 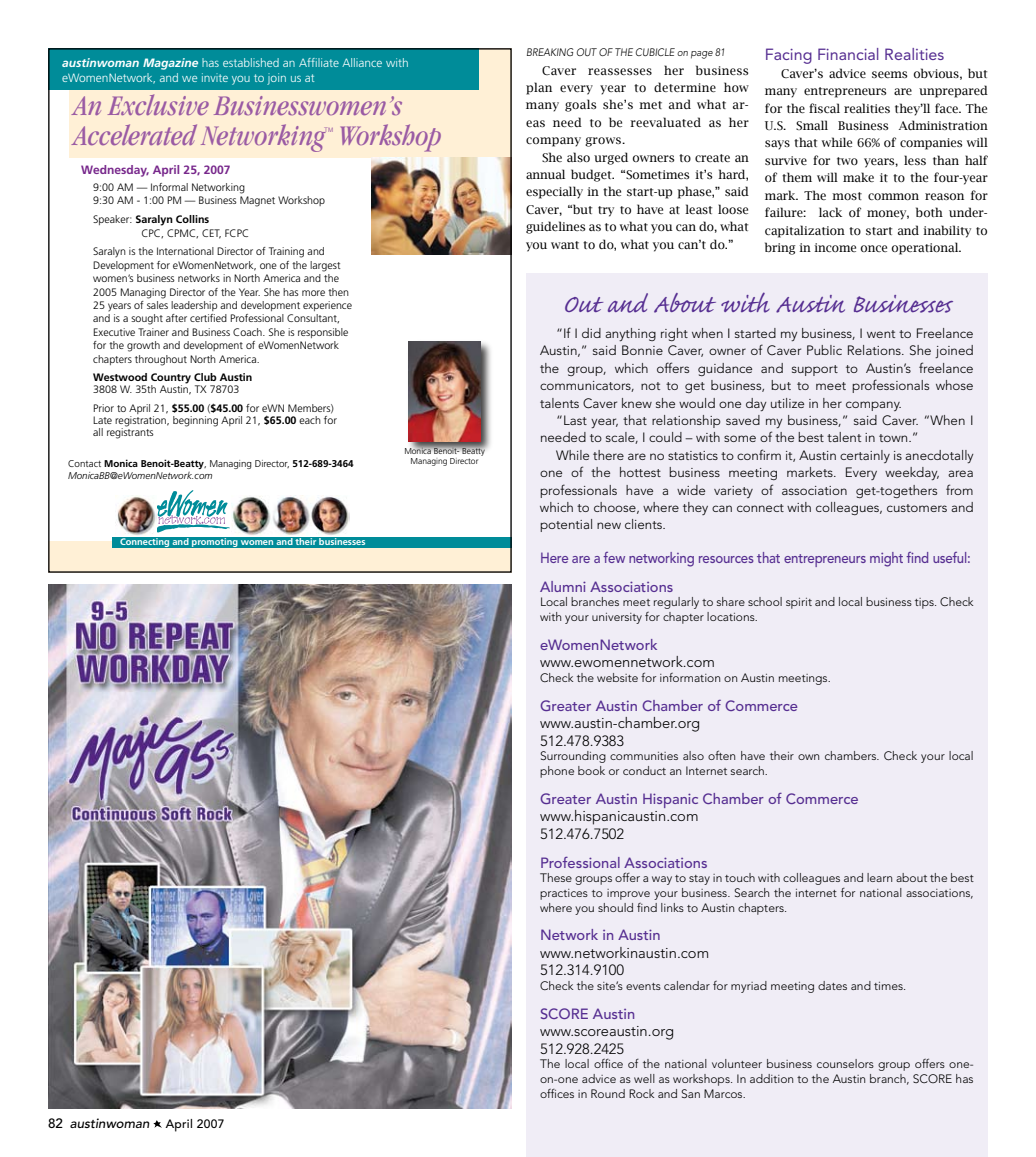 What do you see at coordinates (845, 1063) in the screenshot?
I see `counselors` at bounding box center [845, 1063].
